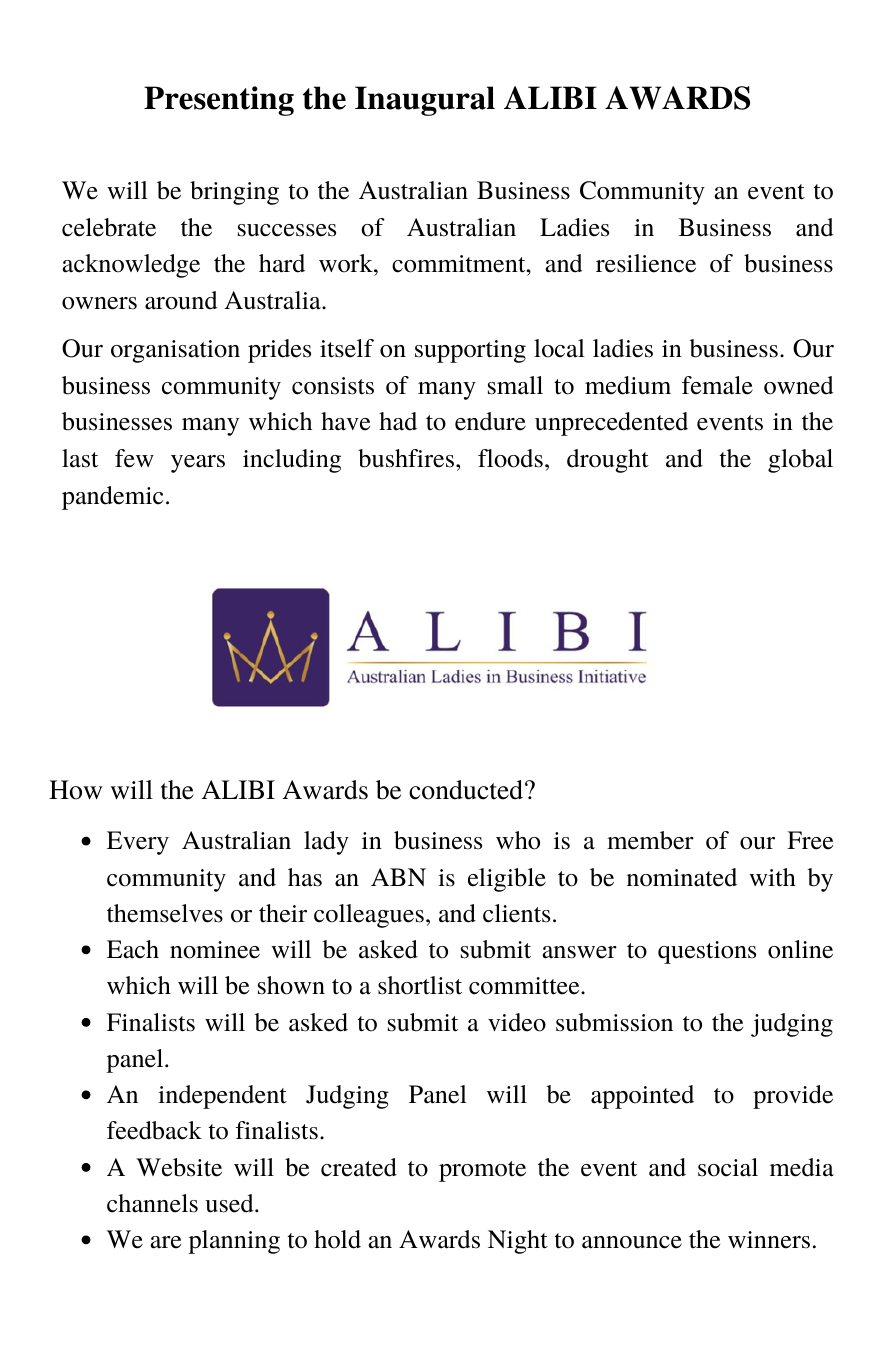 The height and width of the screenshot is (1371, 896). I want to click on Inaugural, so click(425, 101).
